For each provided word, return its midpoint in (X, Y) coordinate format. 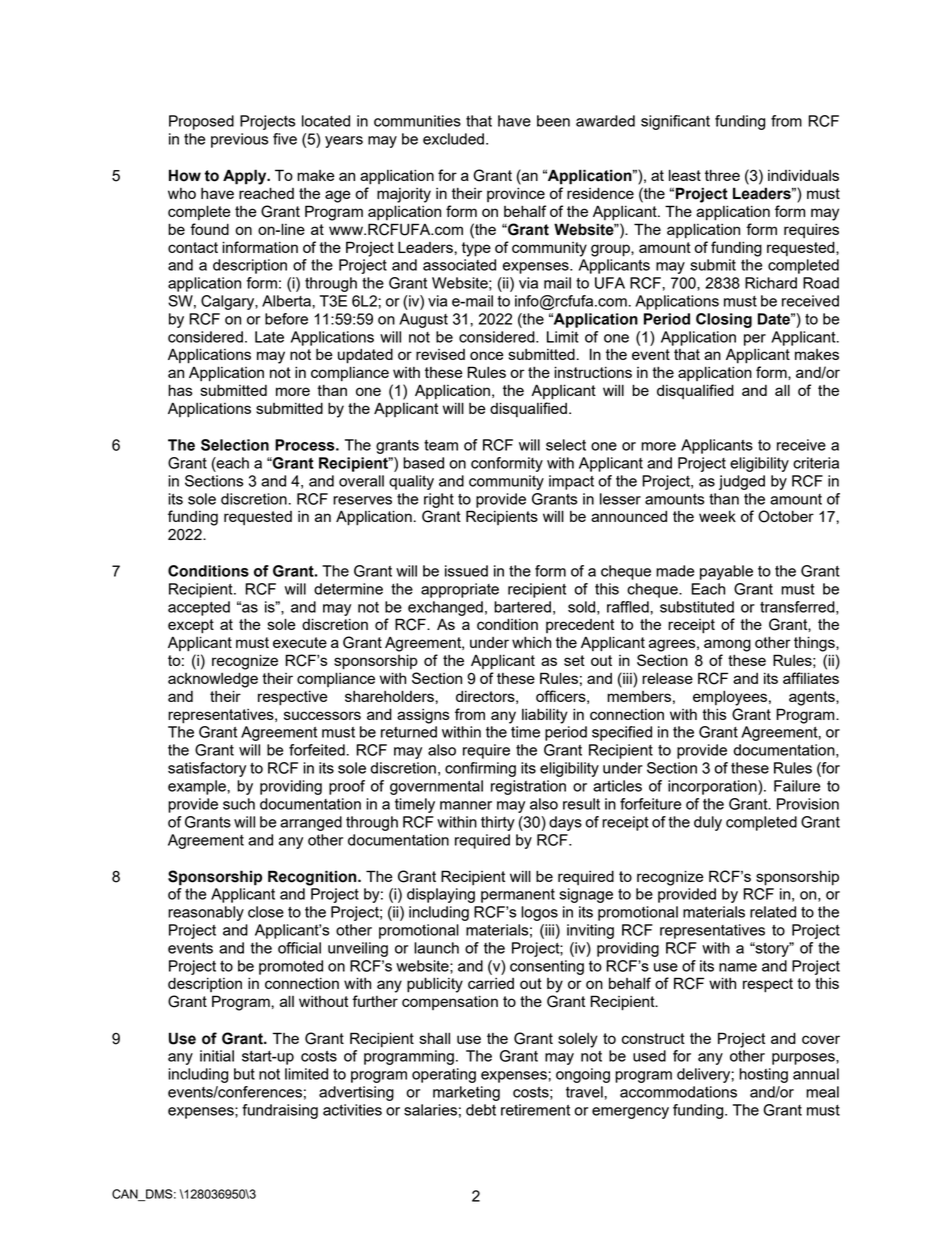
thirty (498, 823)
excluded (453, 139)
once (487, 355)
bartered (522, 607)
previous (239, 140)
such (239, 804)
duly (708, 823)
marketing (466, 1093)
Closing (724, 320)
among (727, 645)
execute (300, 642)
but (244, 1074)
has (180, 390)
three (722, 175)
